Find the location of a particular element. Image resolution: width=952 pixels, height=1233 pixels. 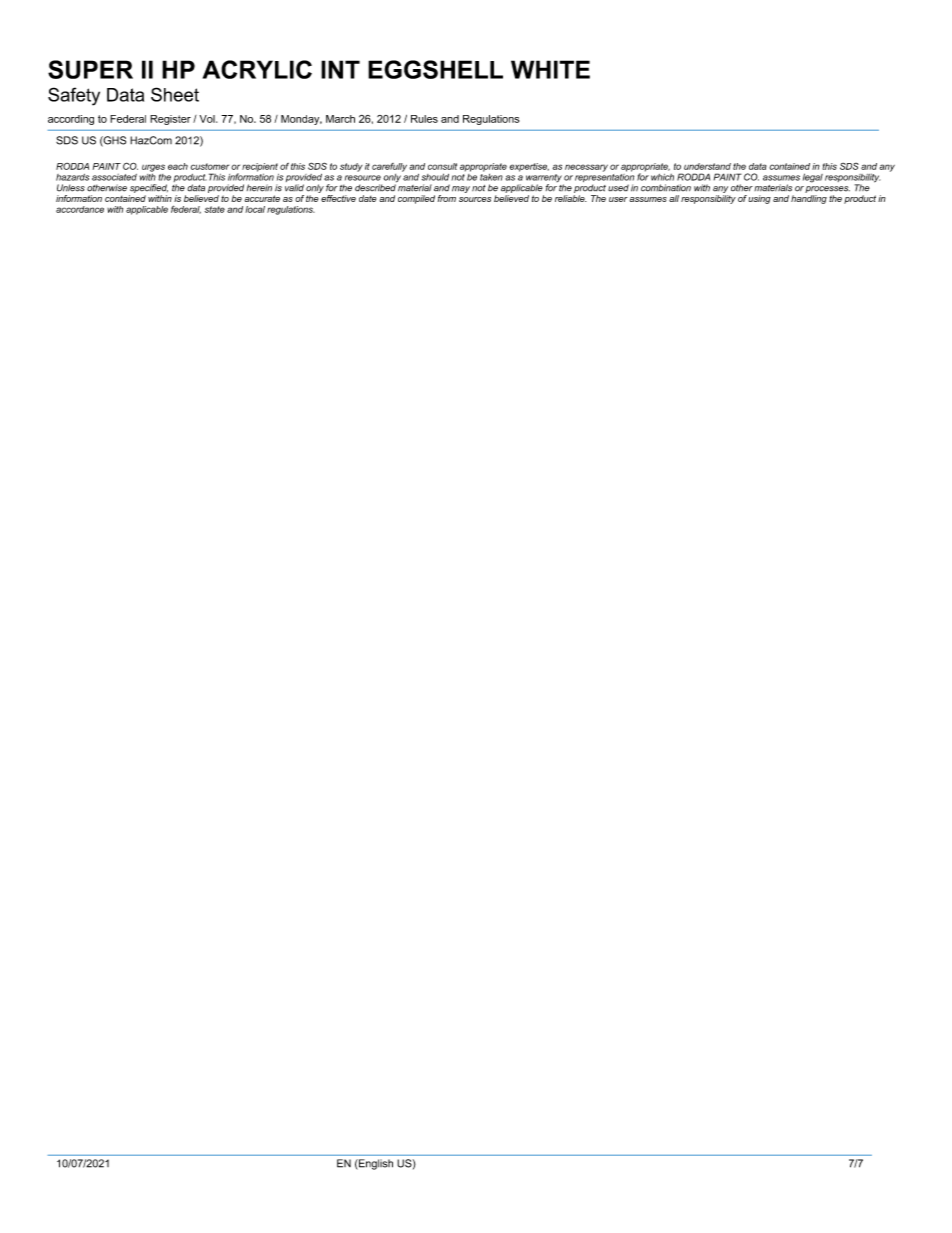

using is located at coordinates (759, 199).
